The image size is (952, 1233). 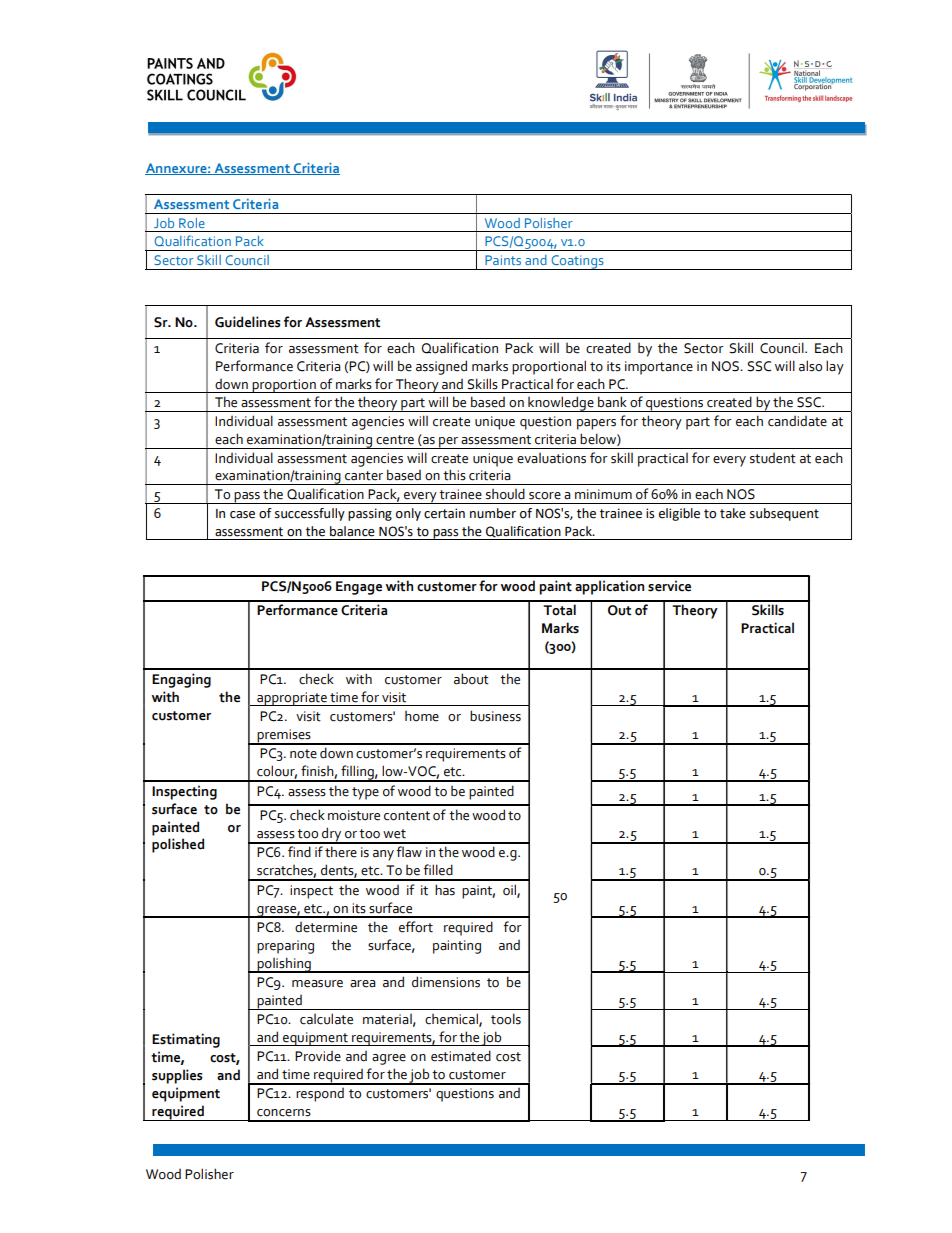 What do you see at coordinates (506, 1019) in the screenshot?
I see `tools` at bounding box center [506, 1019].
